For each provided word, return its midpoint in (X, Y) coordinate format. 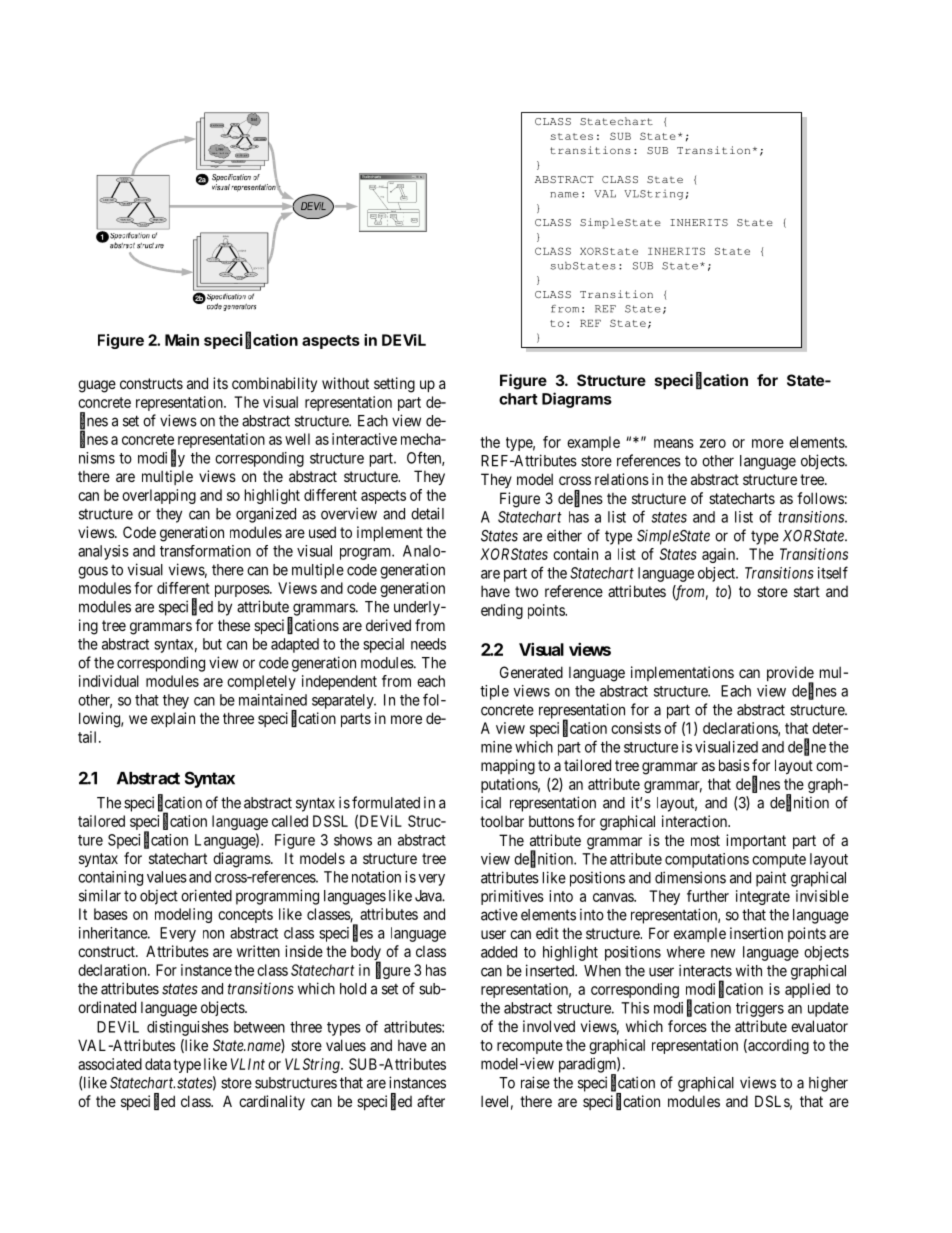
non (213, 934)
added (499, 952)
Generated (531, 672)
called (290, 821)
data (158, 1064)
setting (394, 385)
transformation (205, 551)
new (723, 953)
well (297, 439)
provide (790, 675)
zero (713, 443)
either (564, 535)
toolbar (502, 821)
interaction (695, 821)
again (720, 555)
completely (261, 682)
